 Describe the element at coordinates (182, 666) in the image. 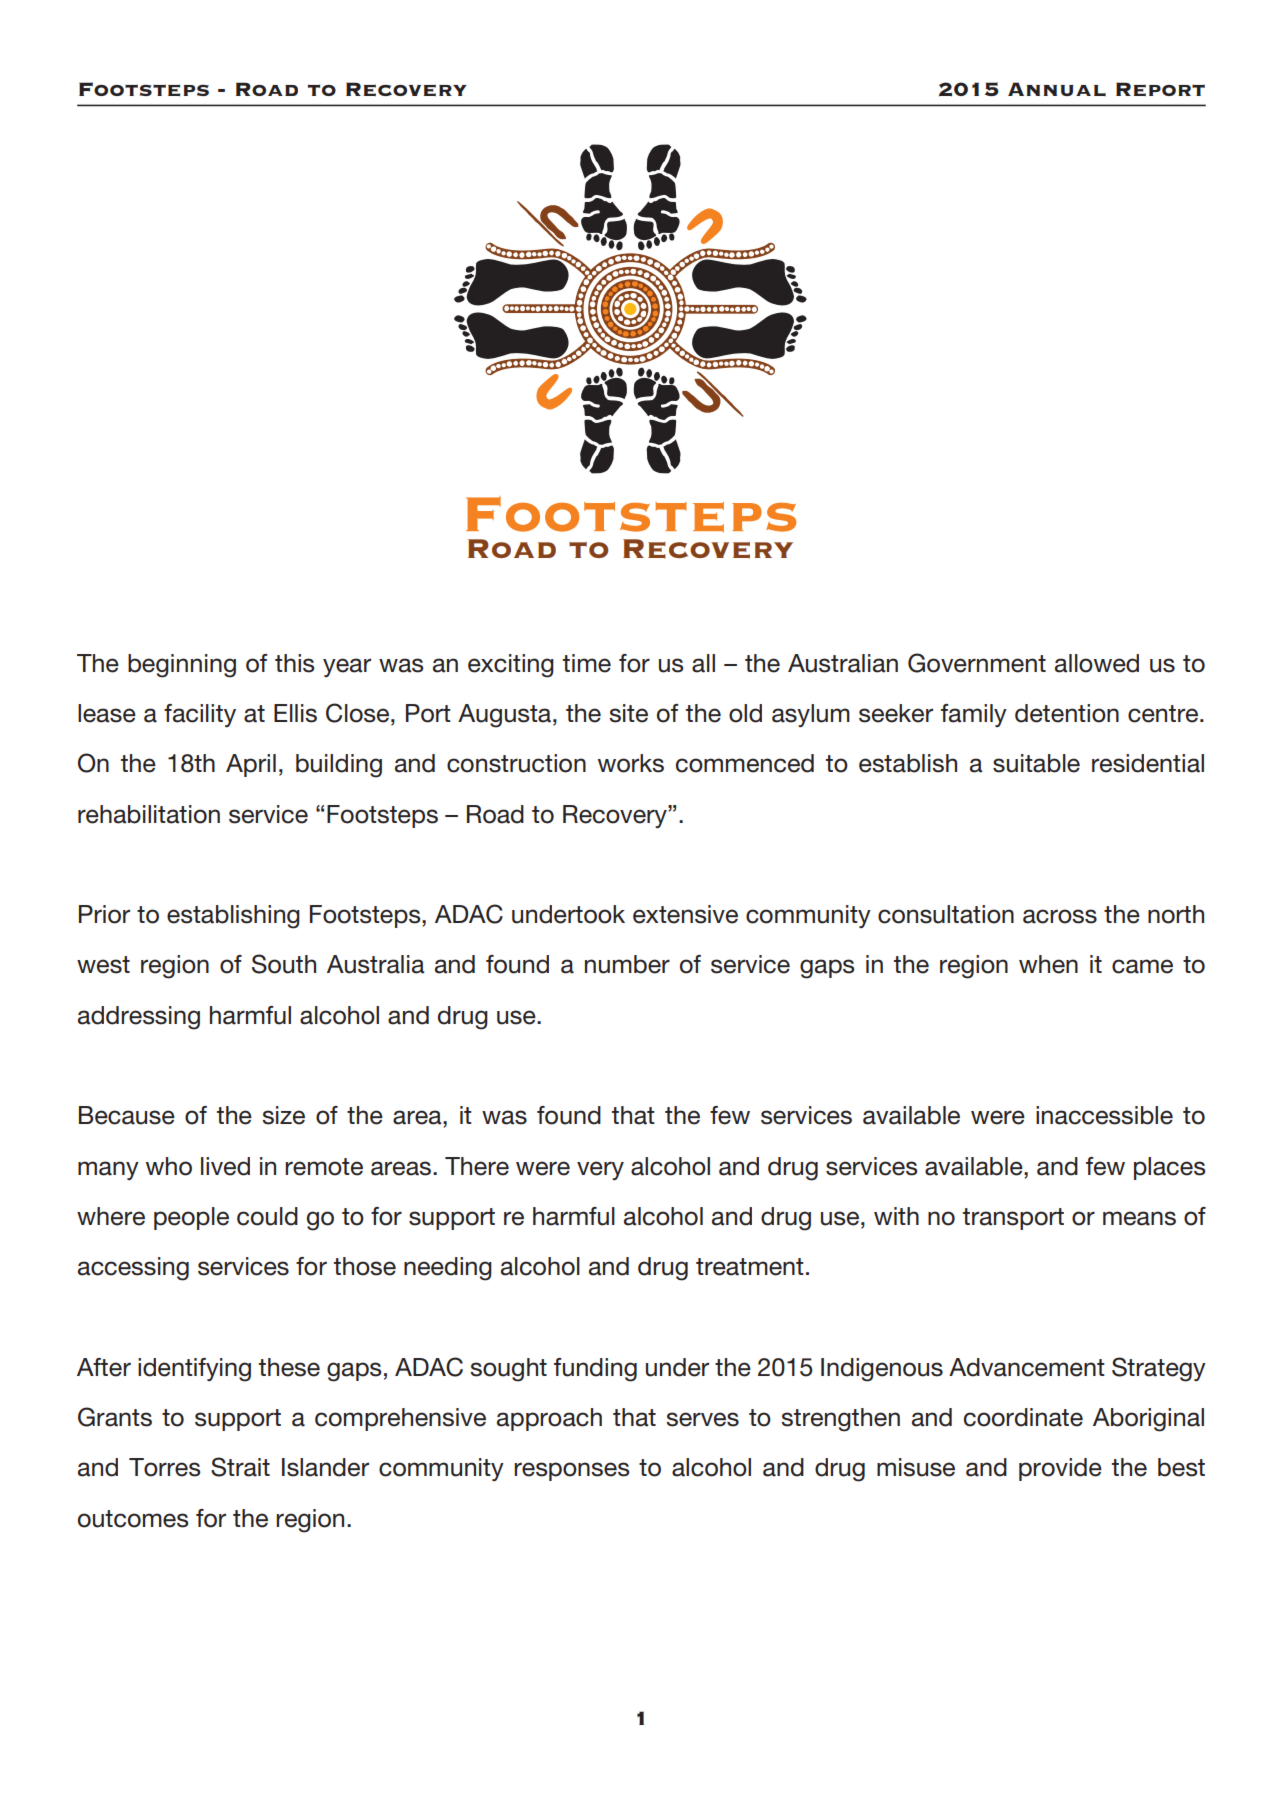

I see `beginning` at that location.
